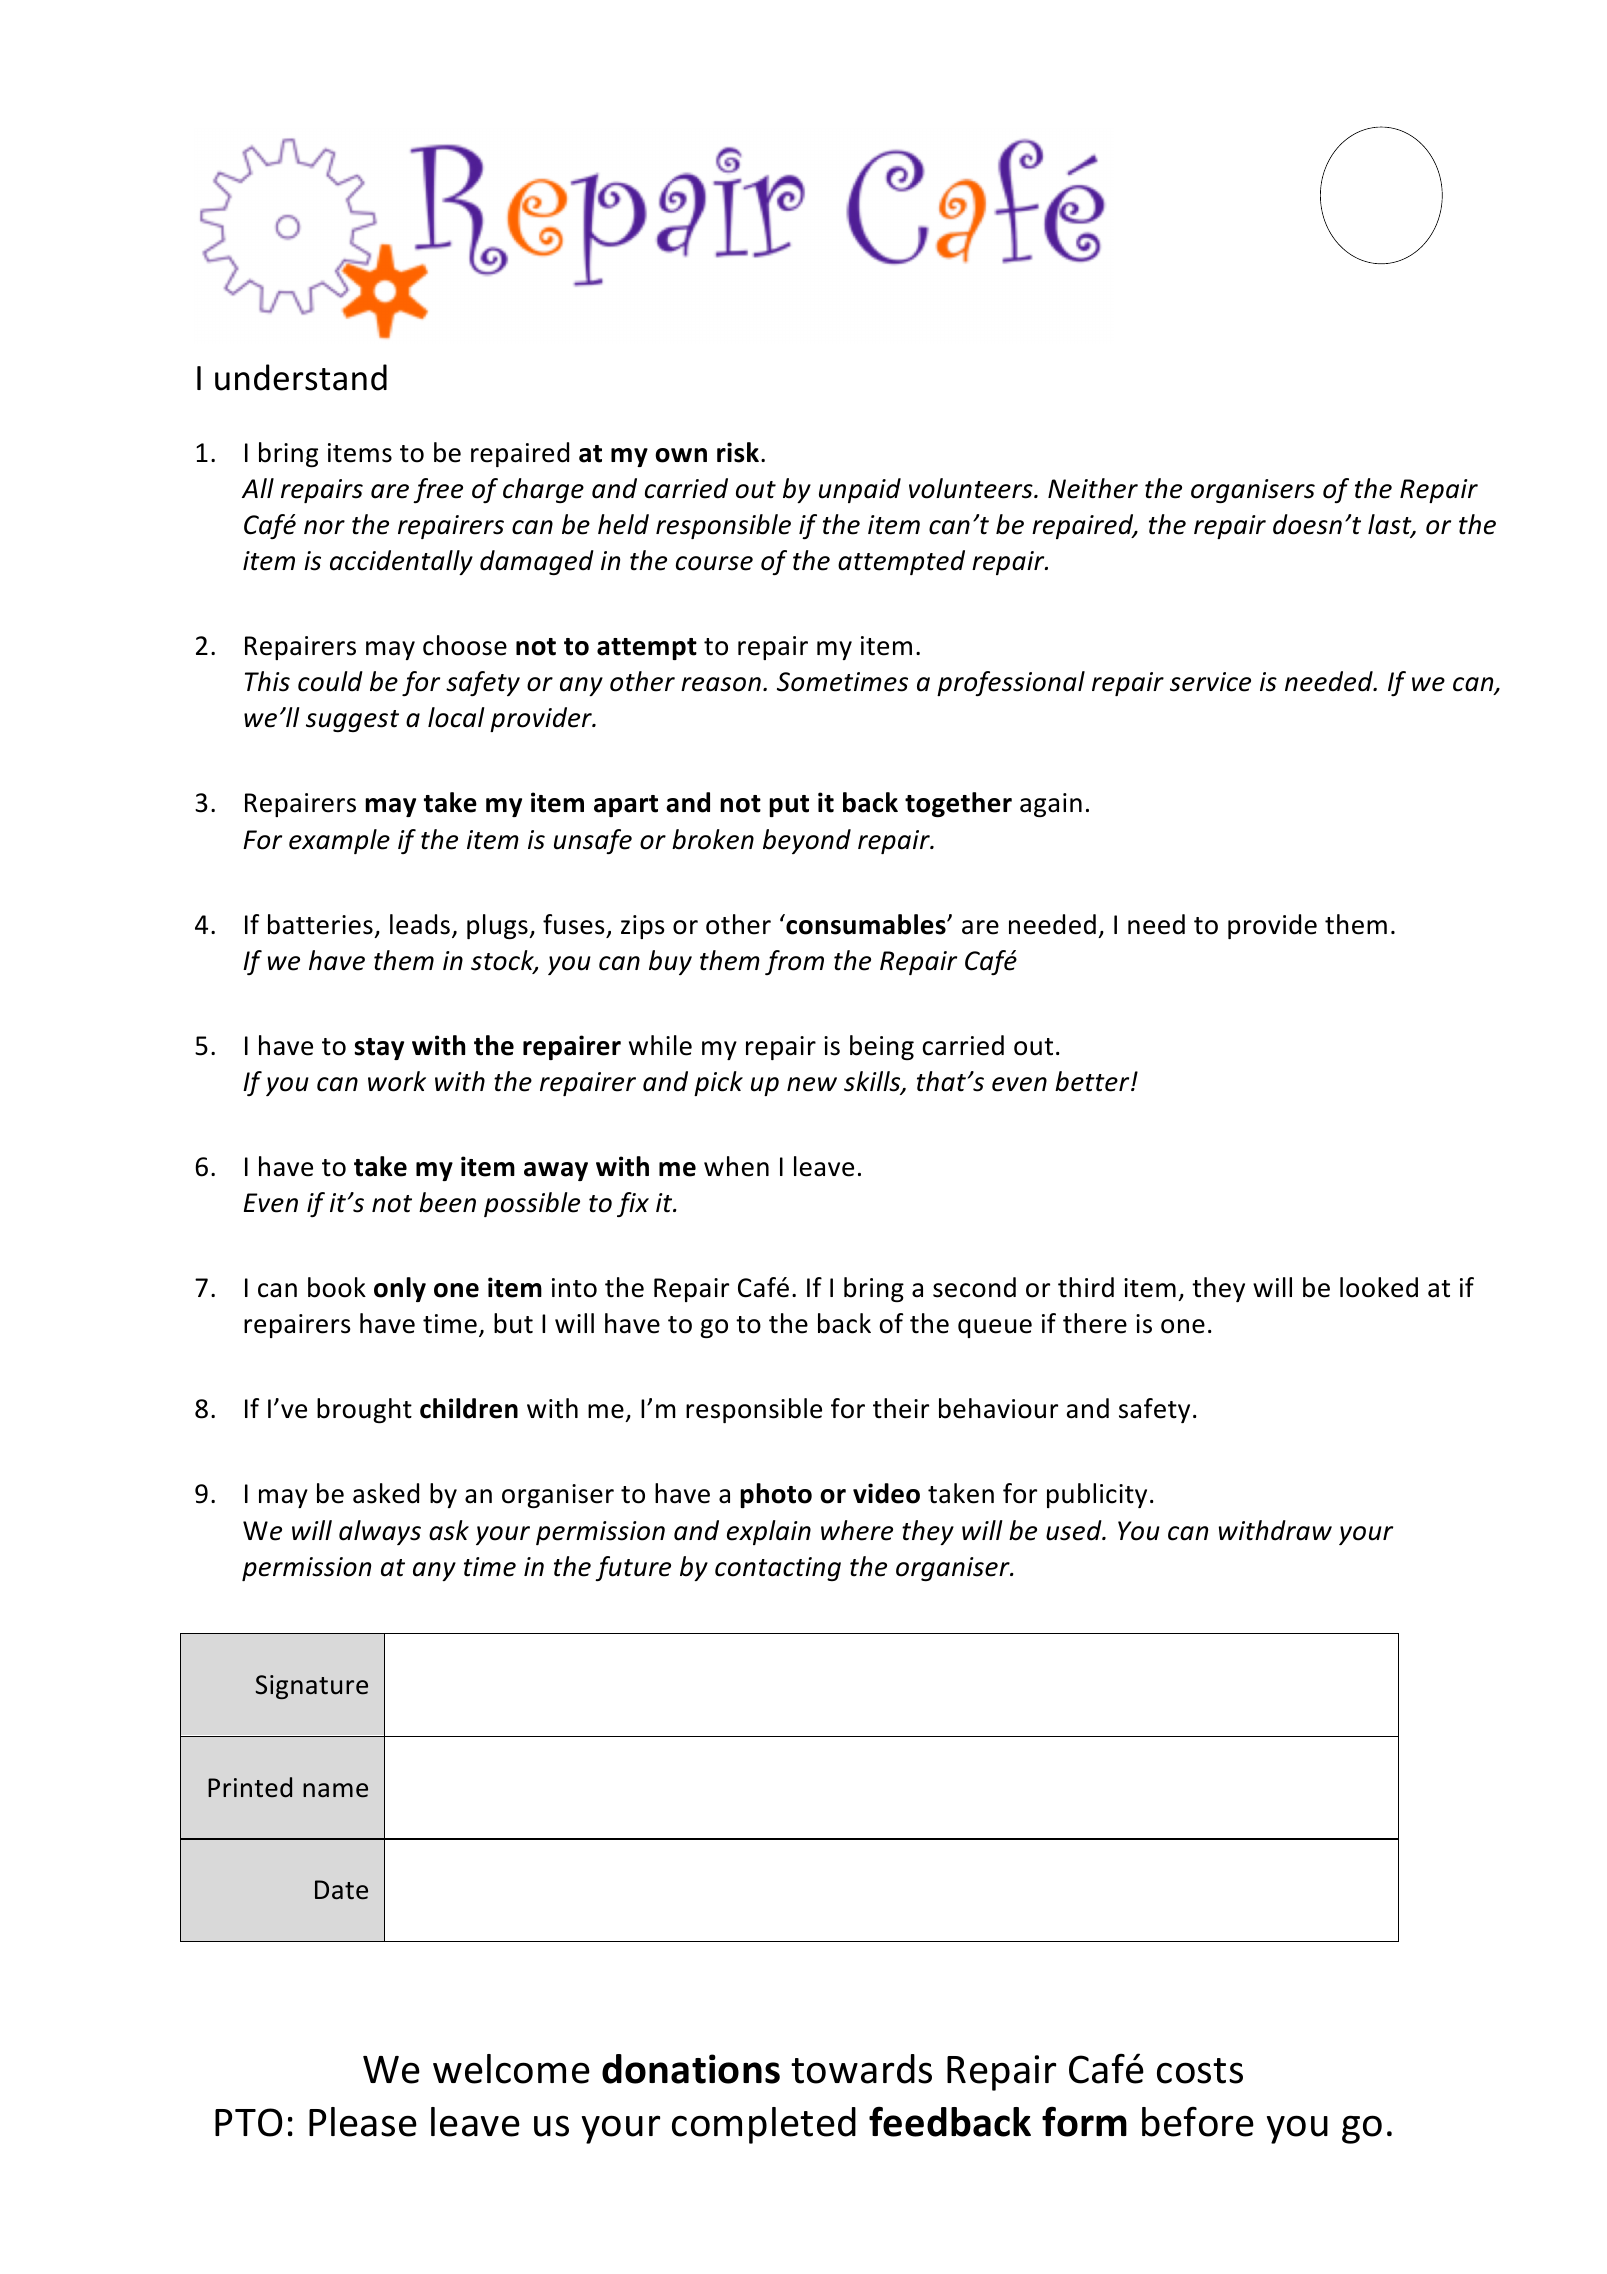  I want to click on always, so click(380, 1532).
